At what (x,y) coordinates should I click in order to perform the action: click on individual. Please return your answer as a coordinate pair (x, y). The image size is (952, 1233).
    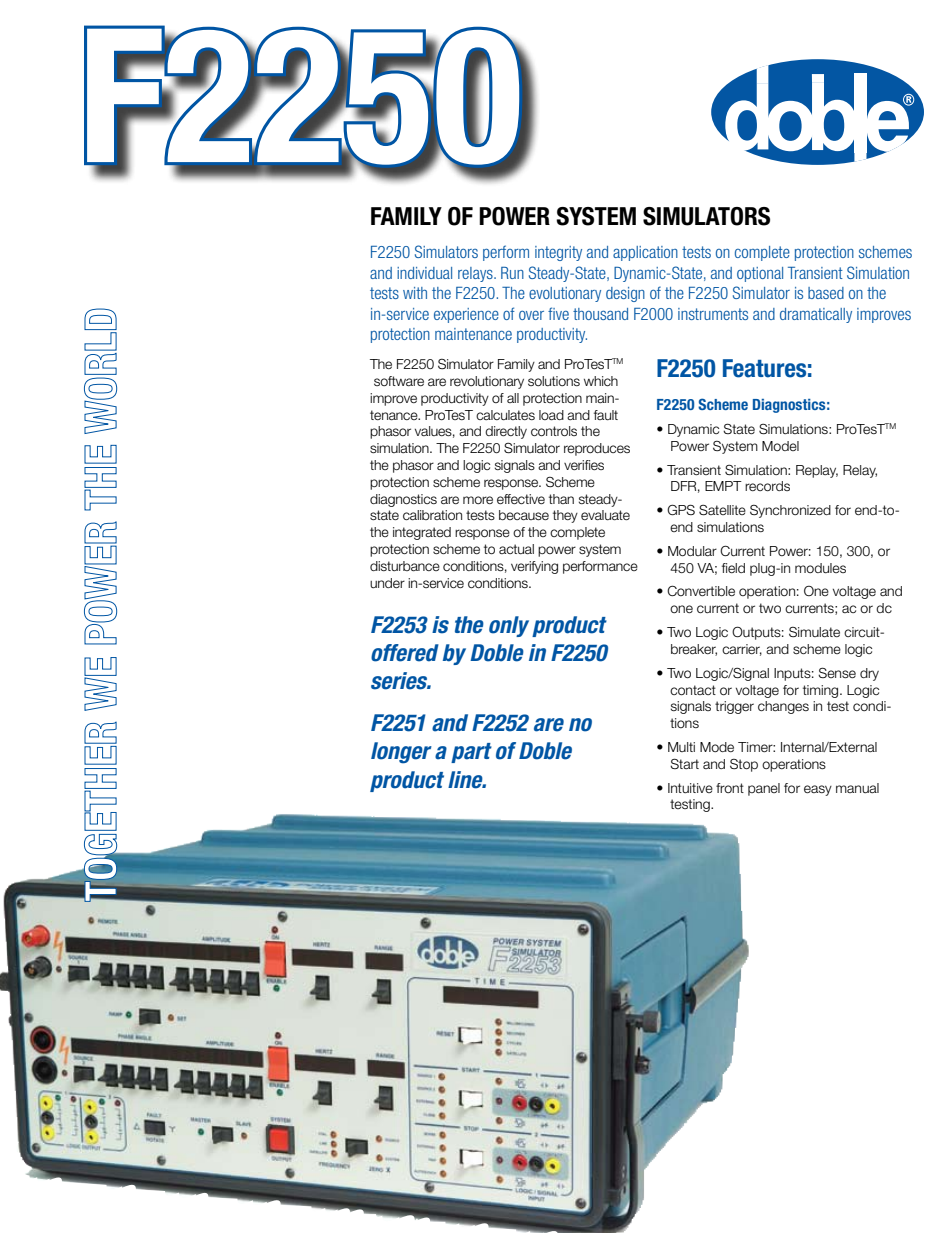
    Looking at the image, I should click on (424, 273).
